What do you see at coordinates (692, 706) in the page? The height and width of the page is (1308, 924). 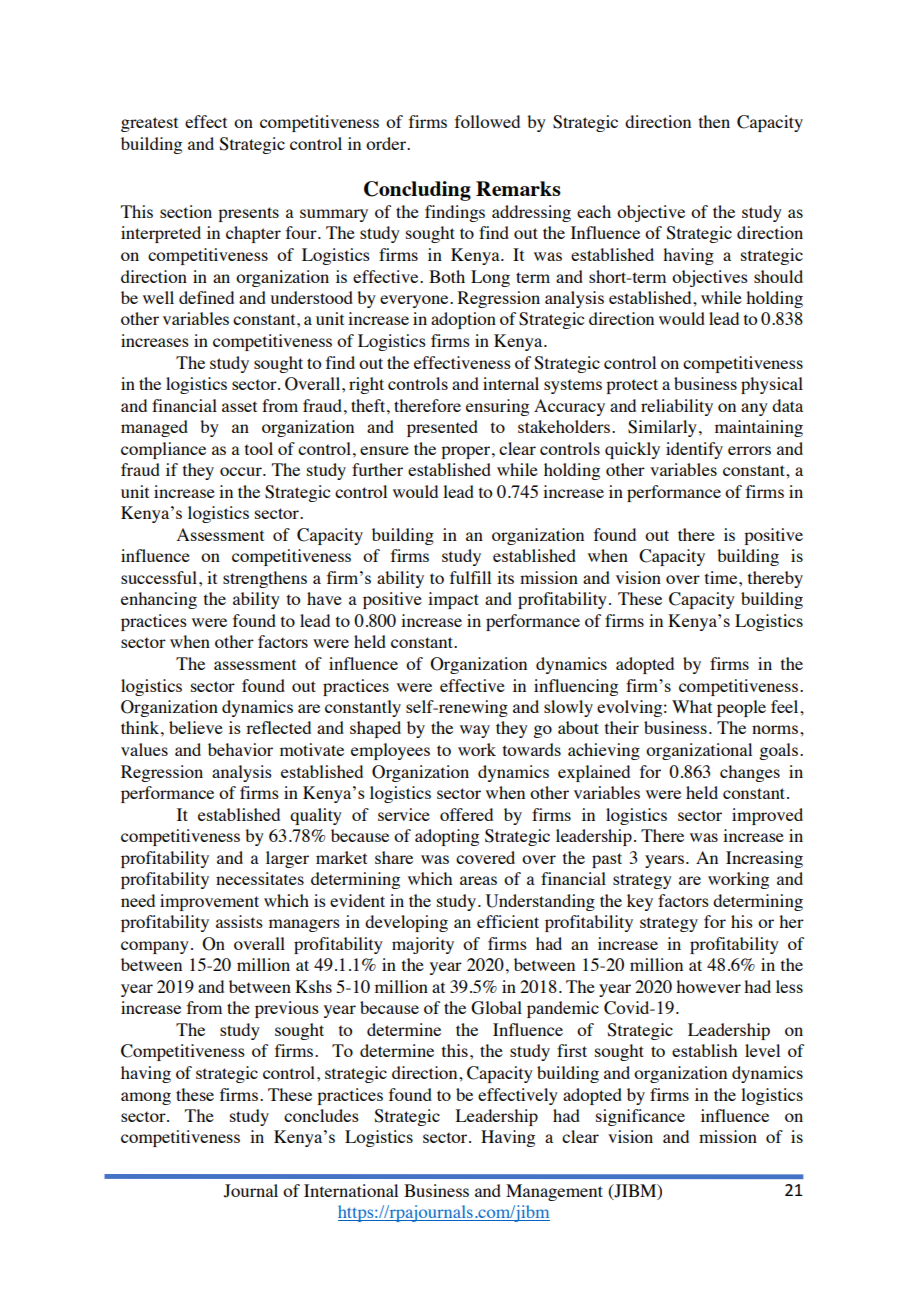 I see `What` at bounding box center [692, 706].
